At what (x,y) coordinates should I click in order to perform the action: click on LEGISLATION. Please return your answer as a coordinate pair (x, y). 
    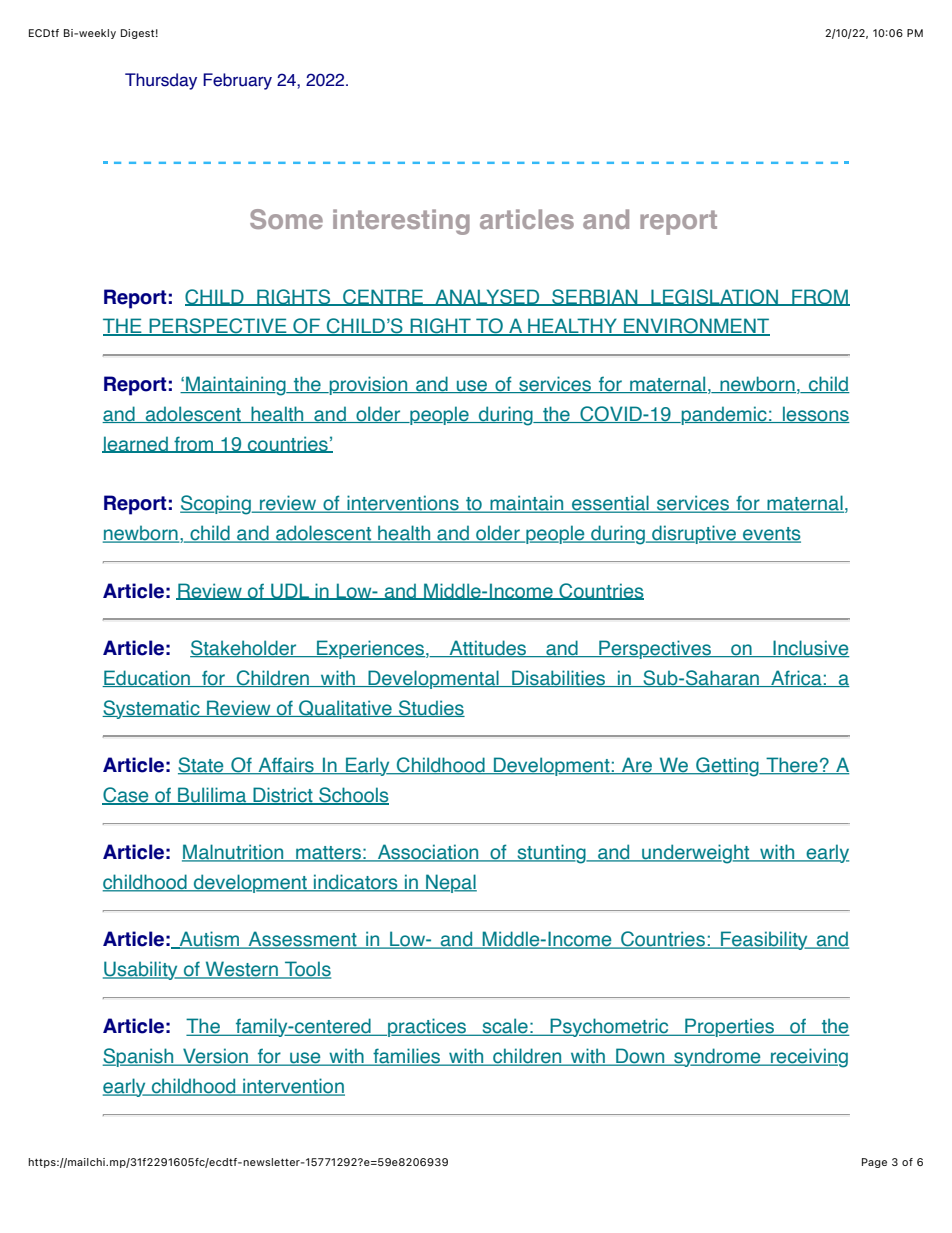
    Looking at the image, I should click on (714, 297).
